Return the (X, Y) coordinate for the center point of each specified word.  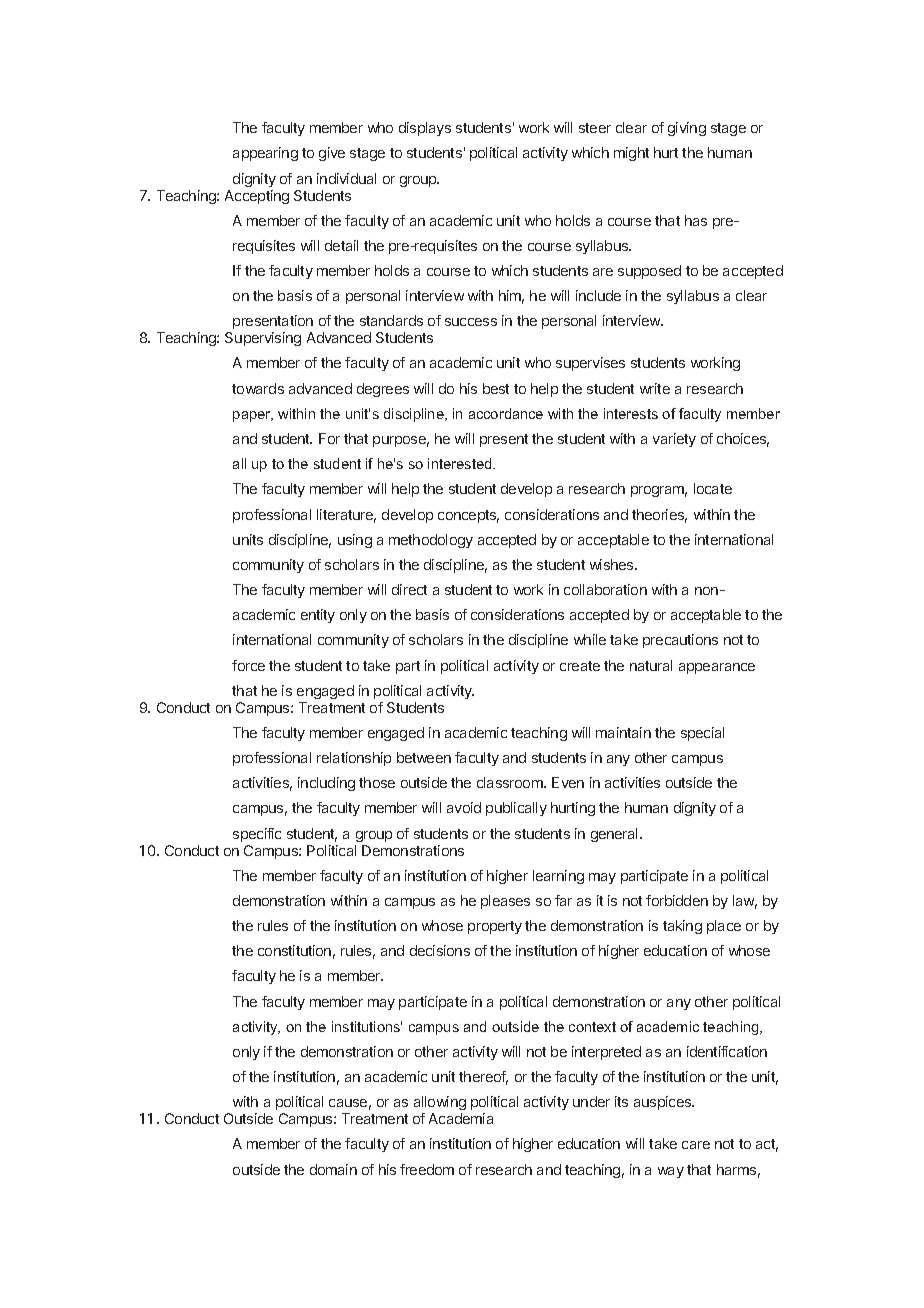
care (696, 1145)
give (332, 154)
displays (425, 129)
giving (687, 129)
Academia (461, 1118)
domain (333, 1169)
